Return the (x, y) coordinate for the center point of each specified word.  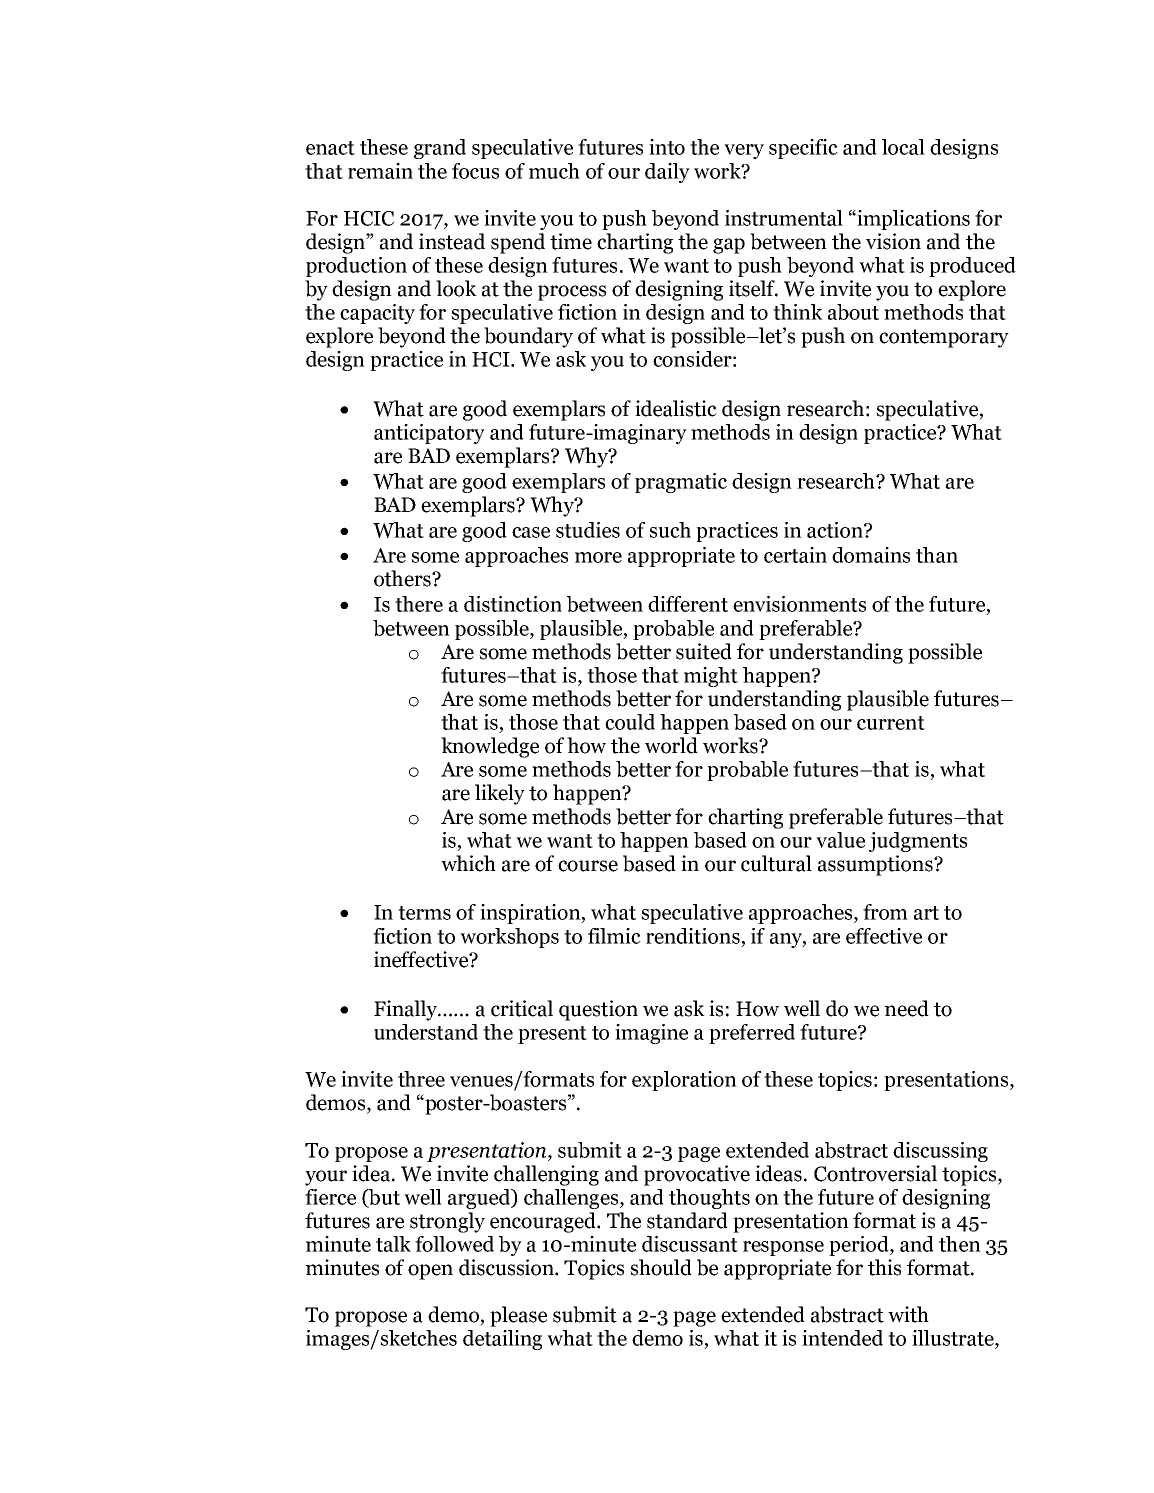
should (661, 1267)
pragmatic (681, 483)
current (891, 723)
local (903, 147)
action (836, 530)
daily (667, 173)
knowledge (490, 747)
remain (380, 171)
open (430, 1272)
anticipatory (429, 434)
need (907, 1008)
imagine (651, 1034)
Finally (406, 1010)
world (671, 745)
